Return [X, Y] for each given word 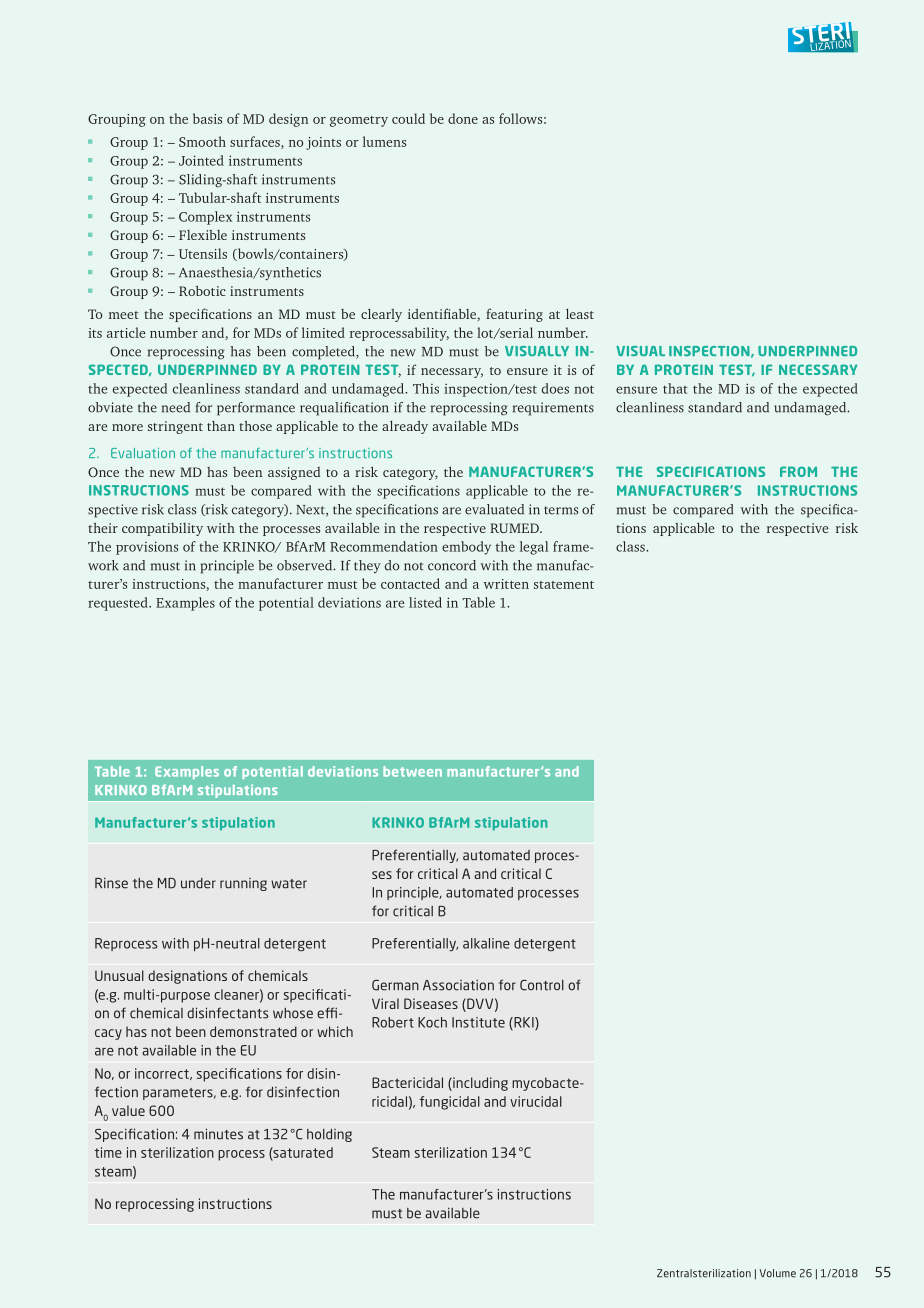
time [108, 1152]
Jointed [201, 160]
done [463, 118]
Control [542, 985]
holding [329, 1135]
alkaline [486, 943]
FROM [798, 471]
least [580, 313]
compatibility [162, 529]
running [243, 884]
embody [466, 548]
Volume [777, 1273]
